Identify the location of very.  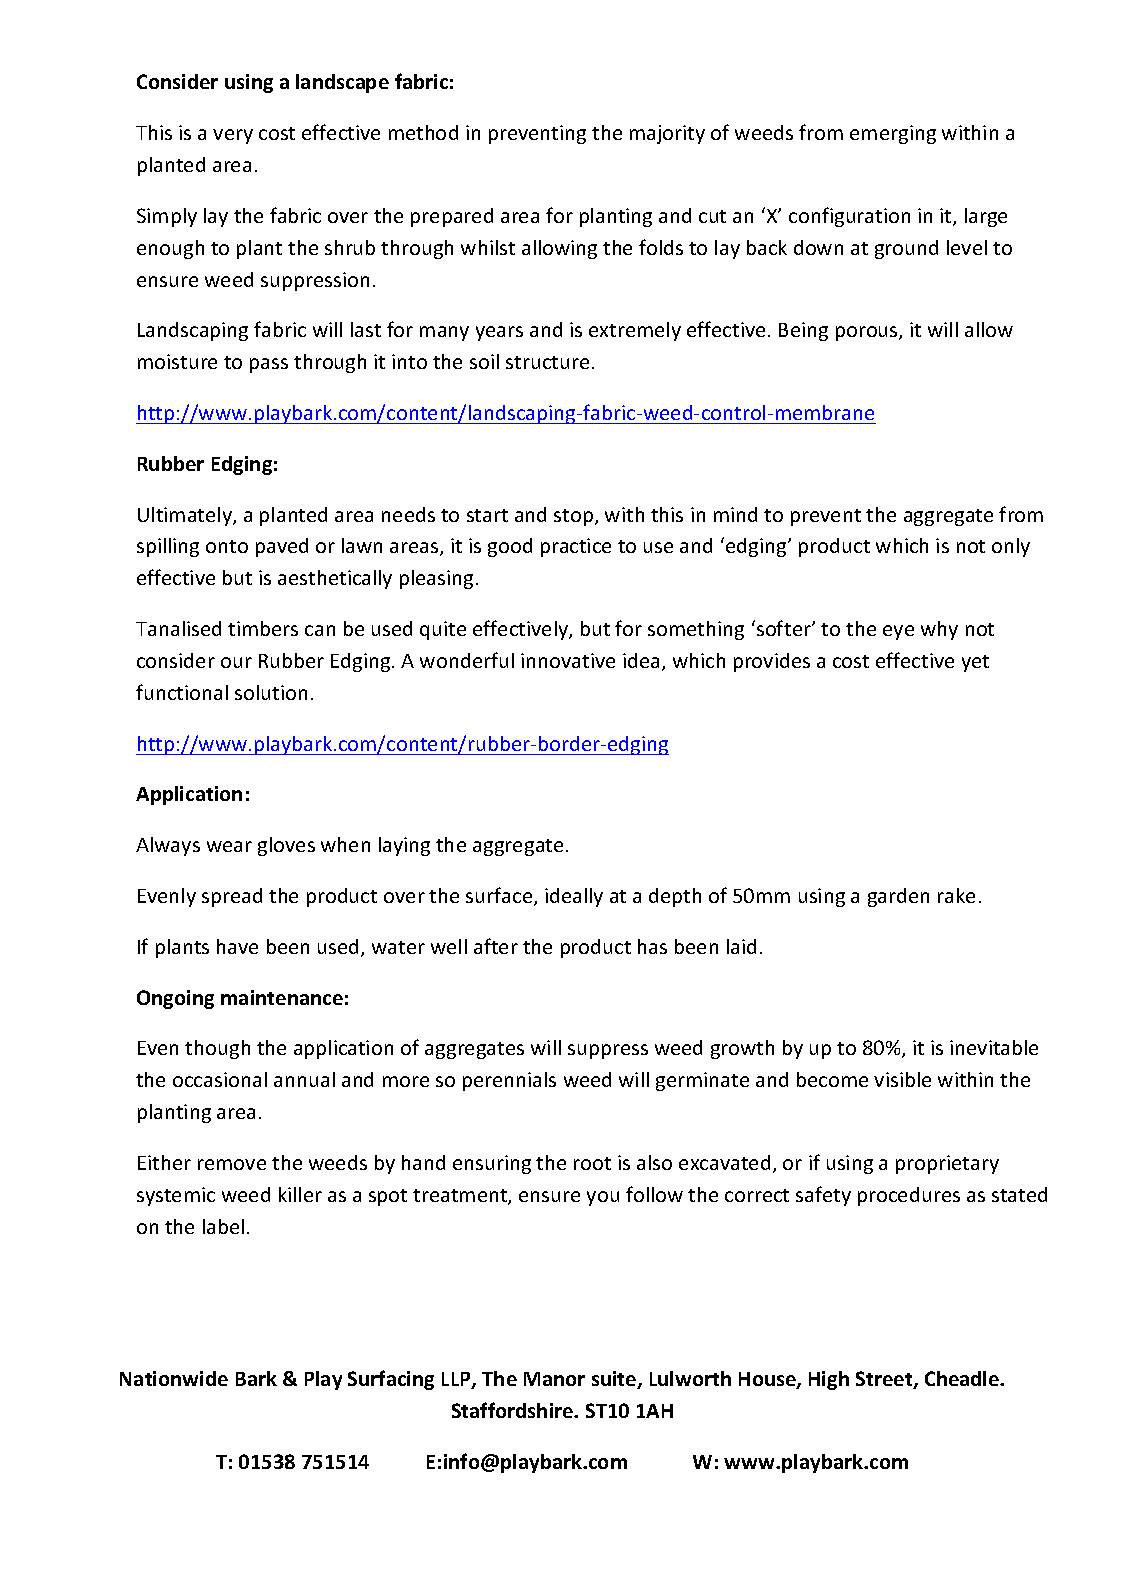
(233, 136).
